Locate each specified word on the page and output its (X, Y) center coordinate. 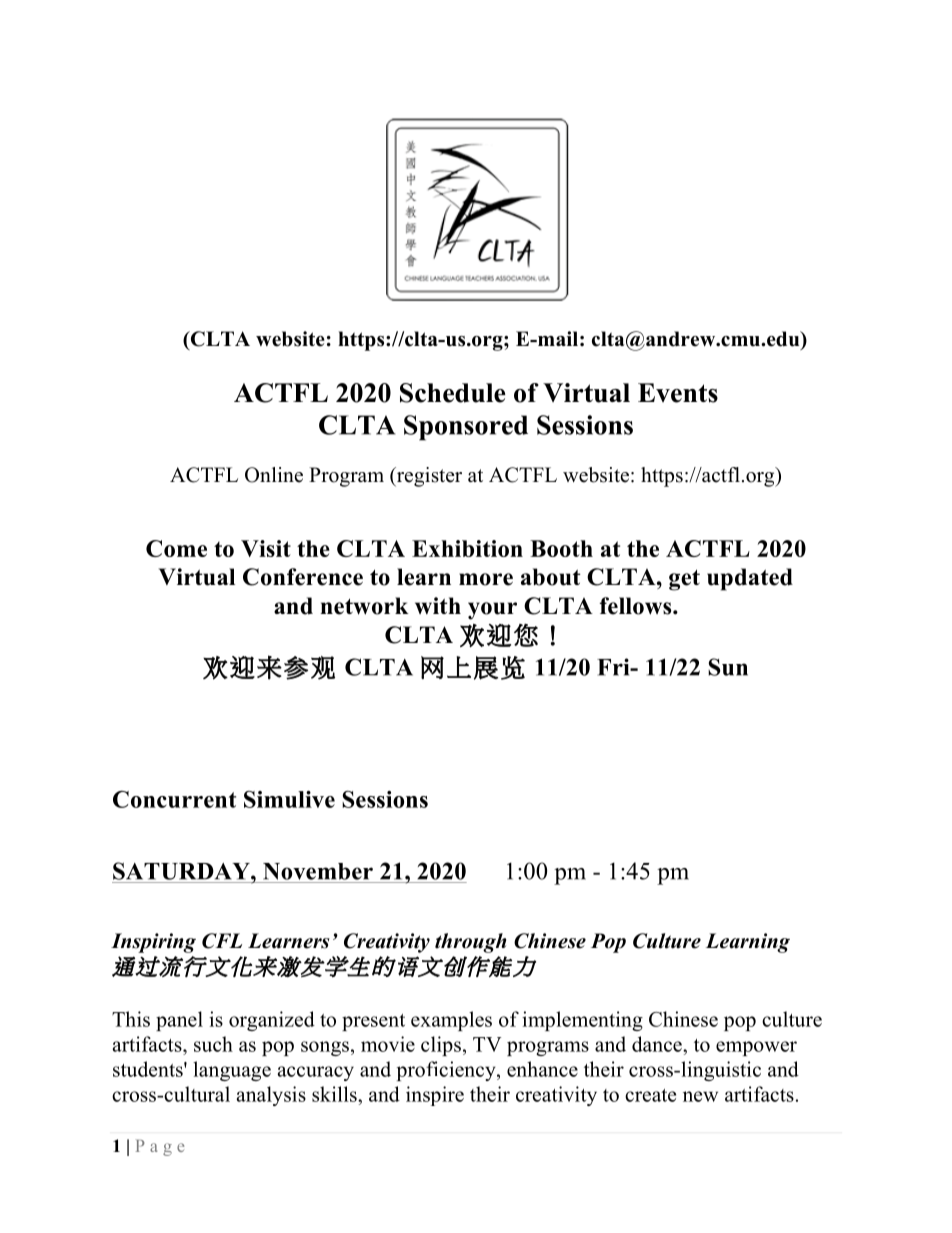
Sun (728, 667)
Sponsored (466, 428)
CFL (222, 941)
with (438, 606)
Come (176, 548)
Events (678, 393)
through (470, 943)
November (318, 871)
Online (274, 475)
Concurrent (174, 799)
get (684, 580)
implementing (582, 1021)
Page (160, 1148)
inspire (435, 1096)
